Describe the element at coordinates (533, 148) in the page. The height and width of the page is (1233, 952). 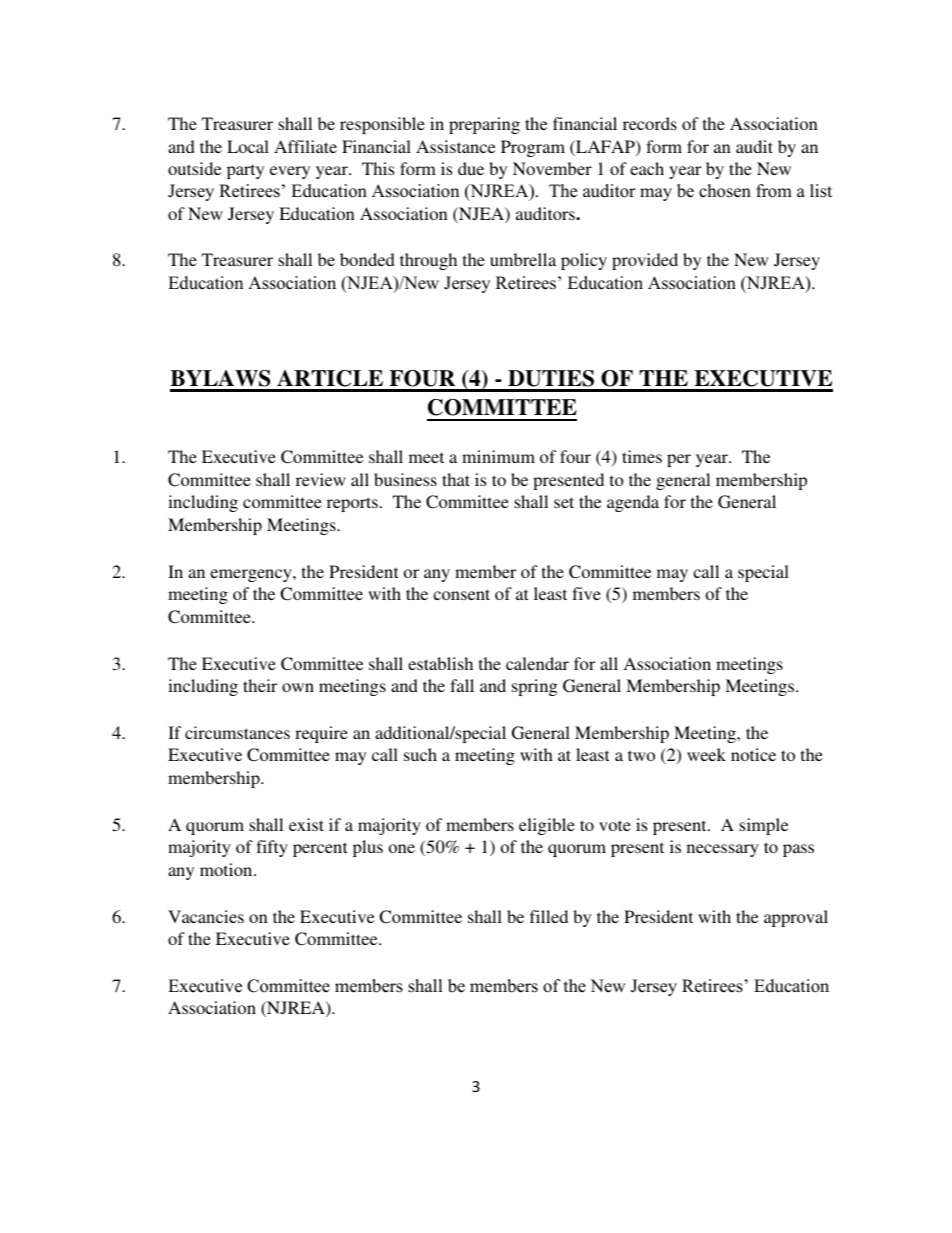
I see `Program` at that location.
